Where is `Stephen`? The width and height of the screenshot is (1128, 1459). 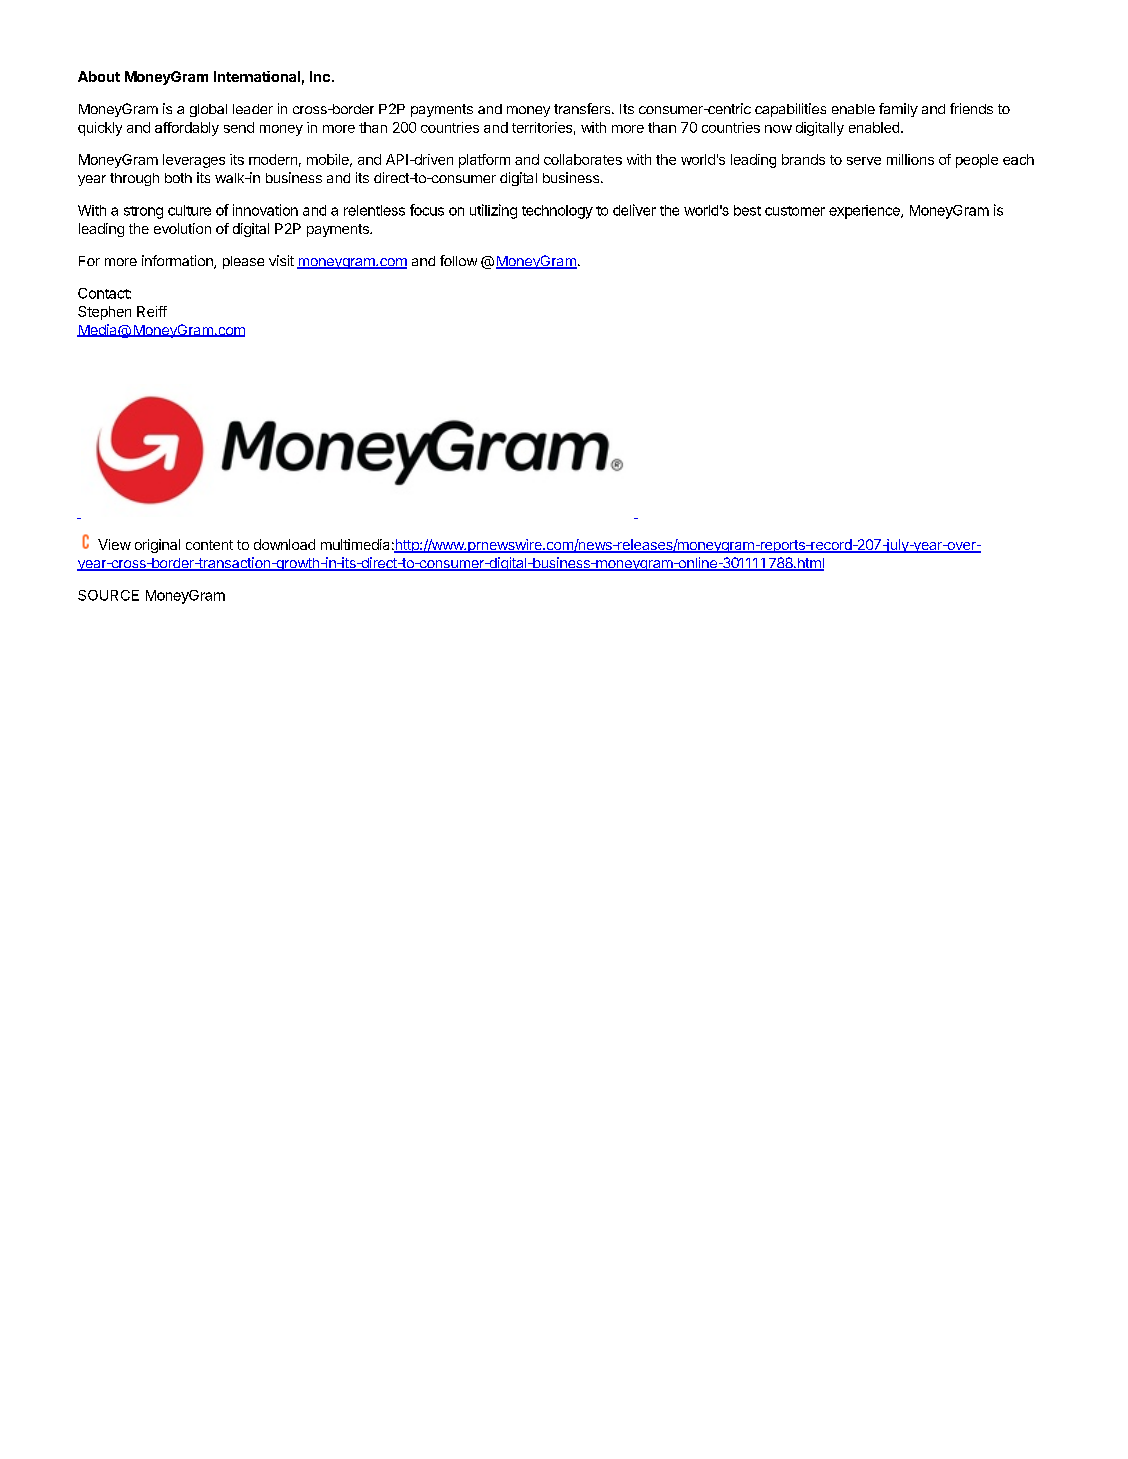 Stephen is located at coordinates (104, 313).
